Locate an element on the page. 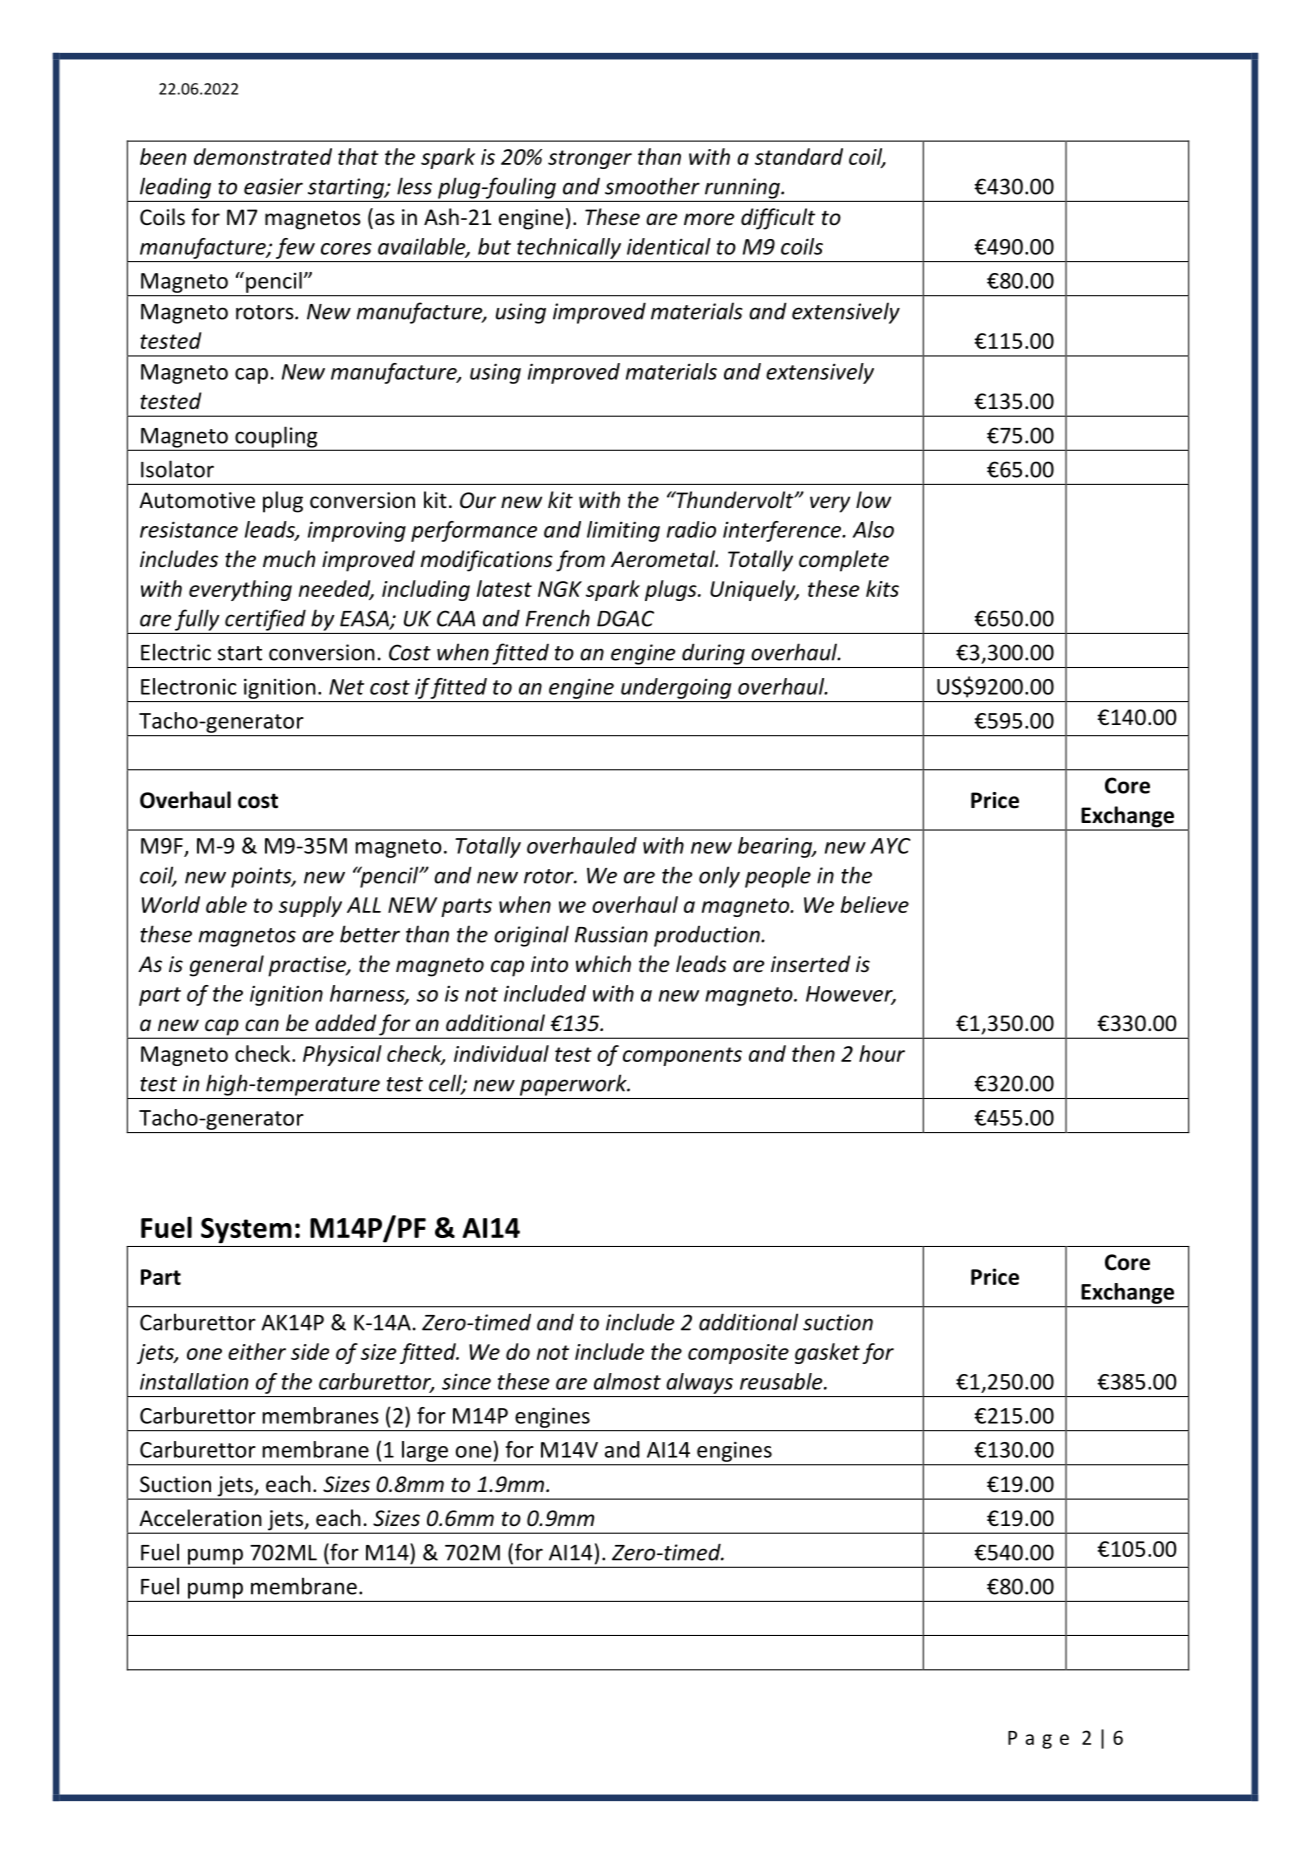  but is located at coordinates (494, 246).
